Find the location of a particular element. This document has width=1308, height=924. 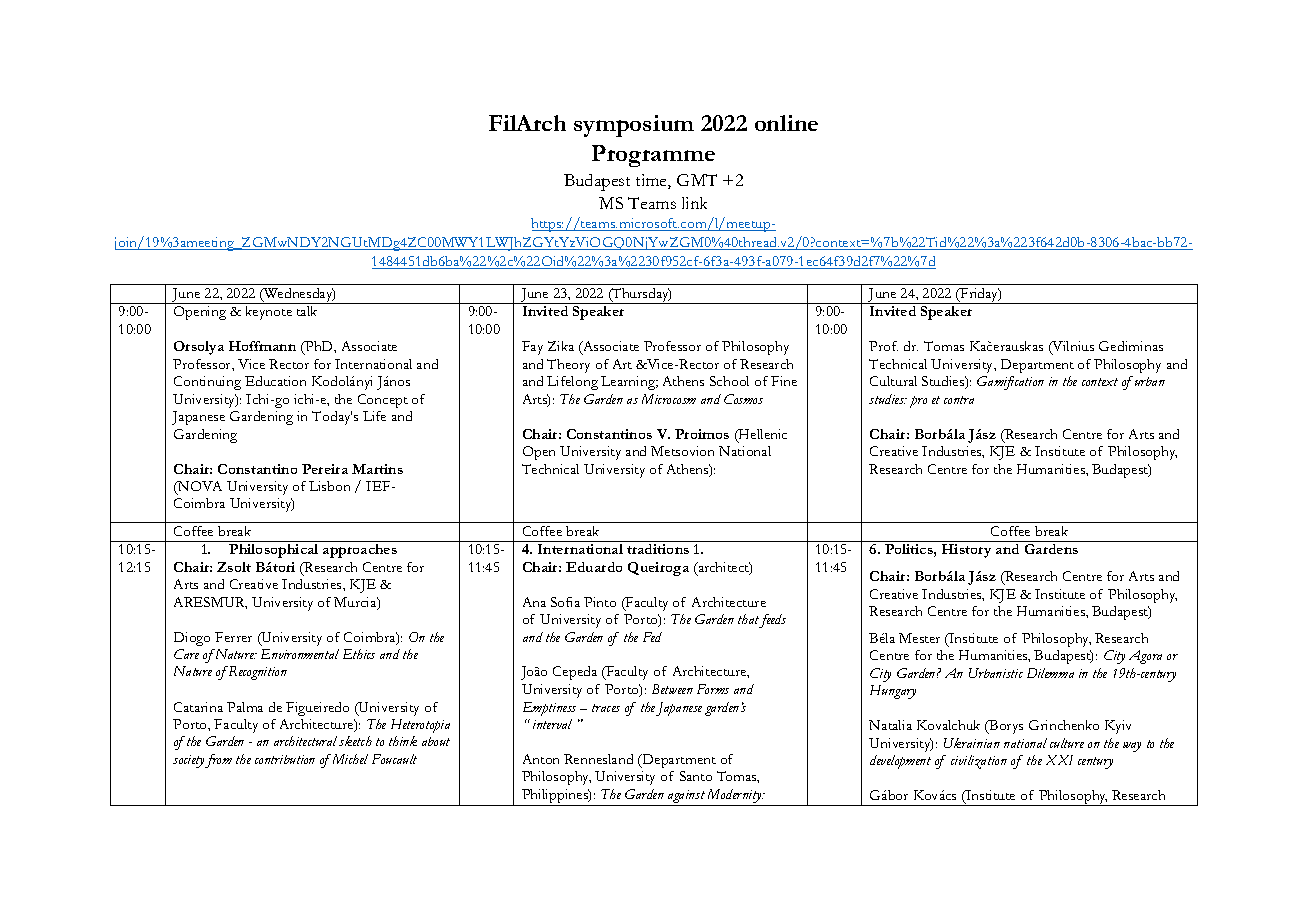

symposium is located at coordinates (634, 126).
